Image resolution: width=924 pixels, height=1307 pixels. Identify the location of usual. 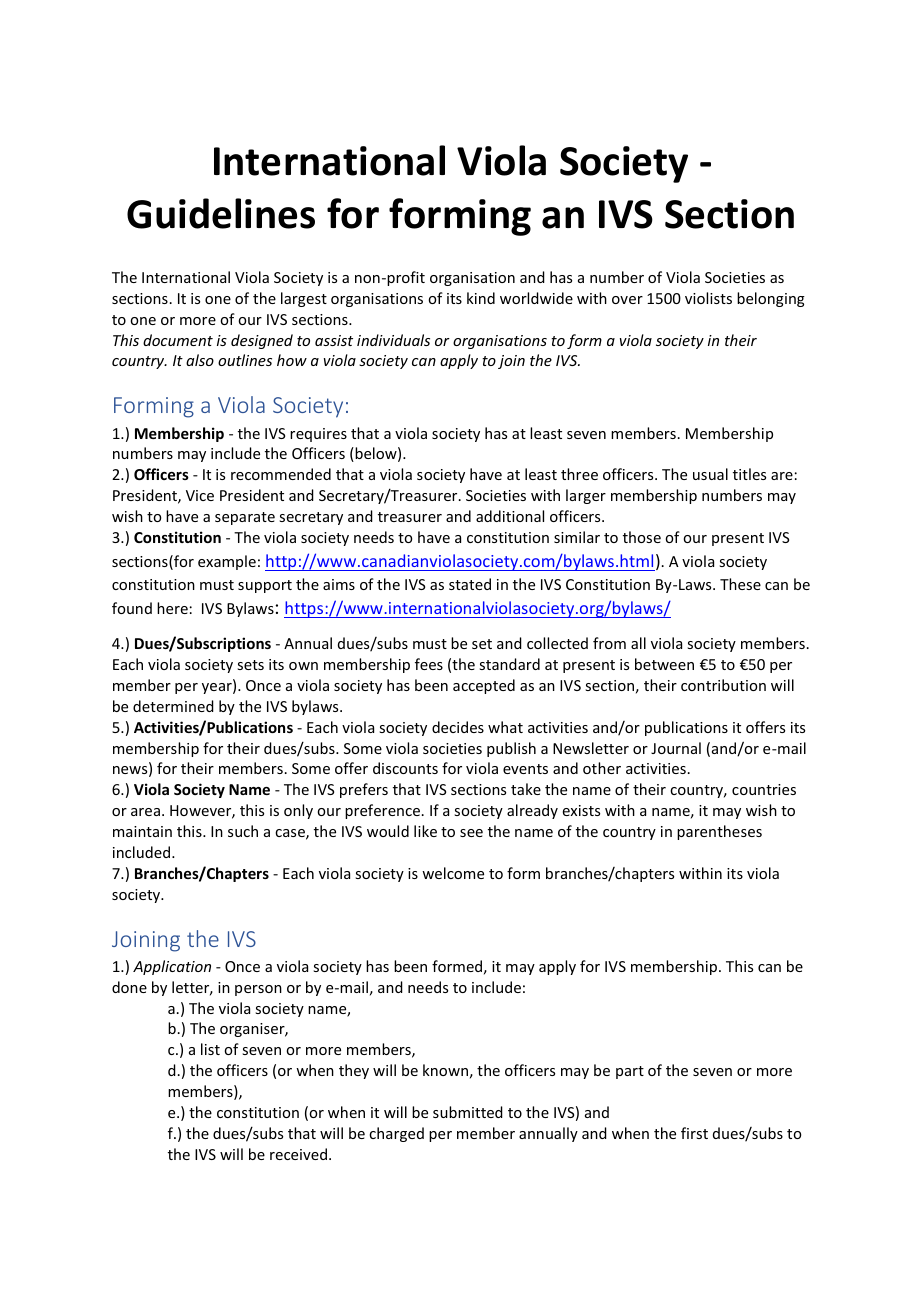
(710, 474).
